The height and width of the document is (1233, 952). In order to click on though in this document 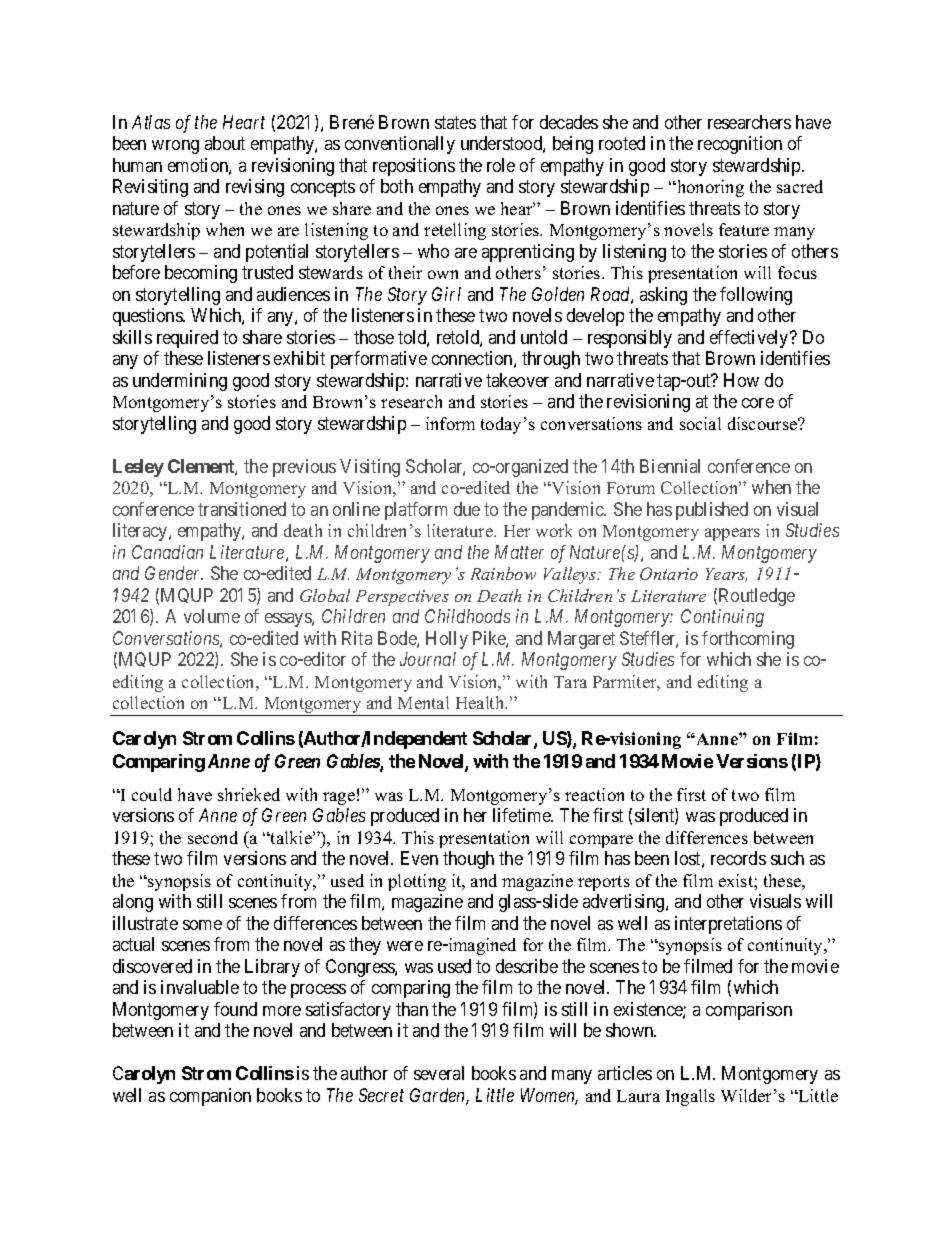, I will do `click(468, 860)`.
